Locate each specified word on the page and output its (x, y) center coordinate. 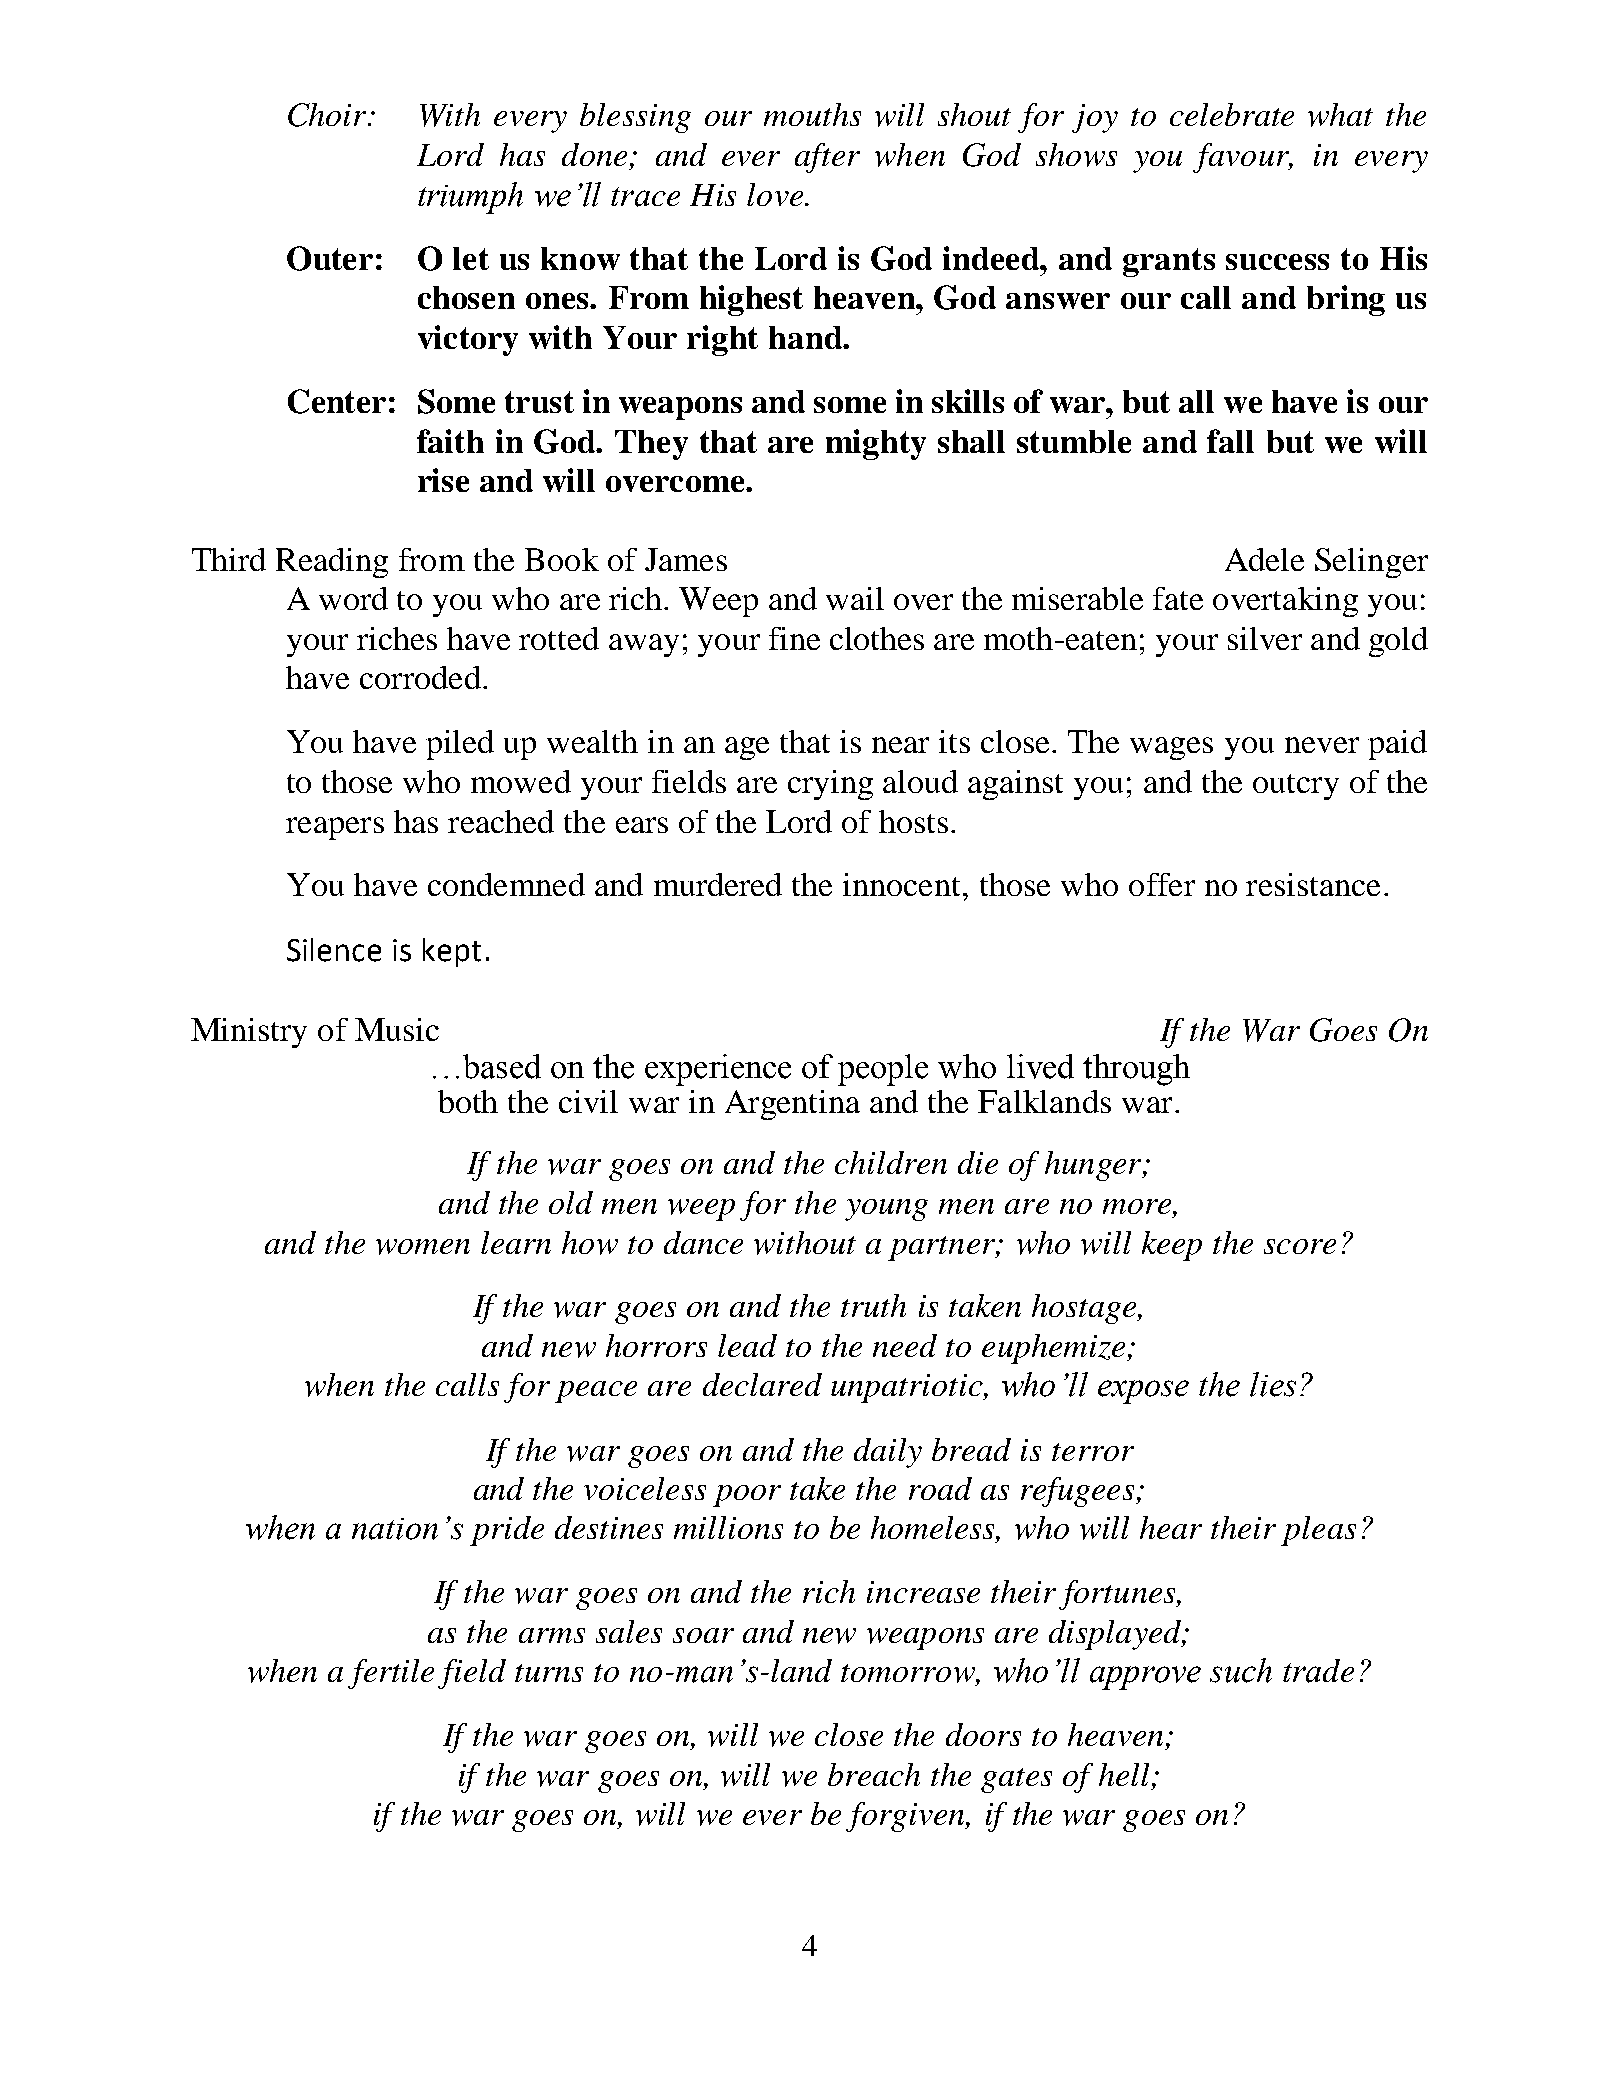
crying (830, 785)
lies (1273, 1384)
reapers (335, 828)
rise (443, 480)
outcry (1296, 787)
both (468, 1101)
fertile (391, 1674)
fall (1230, 441)
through (1136, 1070)
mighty (876, 444)
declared (762, 1384)
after (827, 158)
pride (507, 1531)
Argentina (792, 1105)
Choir (328, 115)
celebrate (1232, 114)
